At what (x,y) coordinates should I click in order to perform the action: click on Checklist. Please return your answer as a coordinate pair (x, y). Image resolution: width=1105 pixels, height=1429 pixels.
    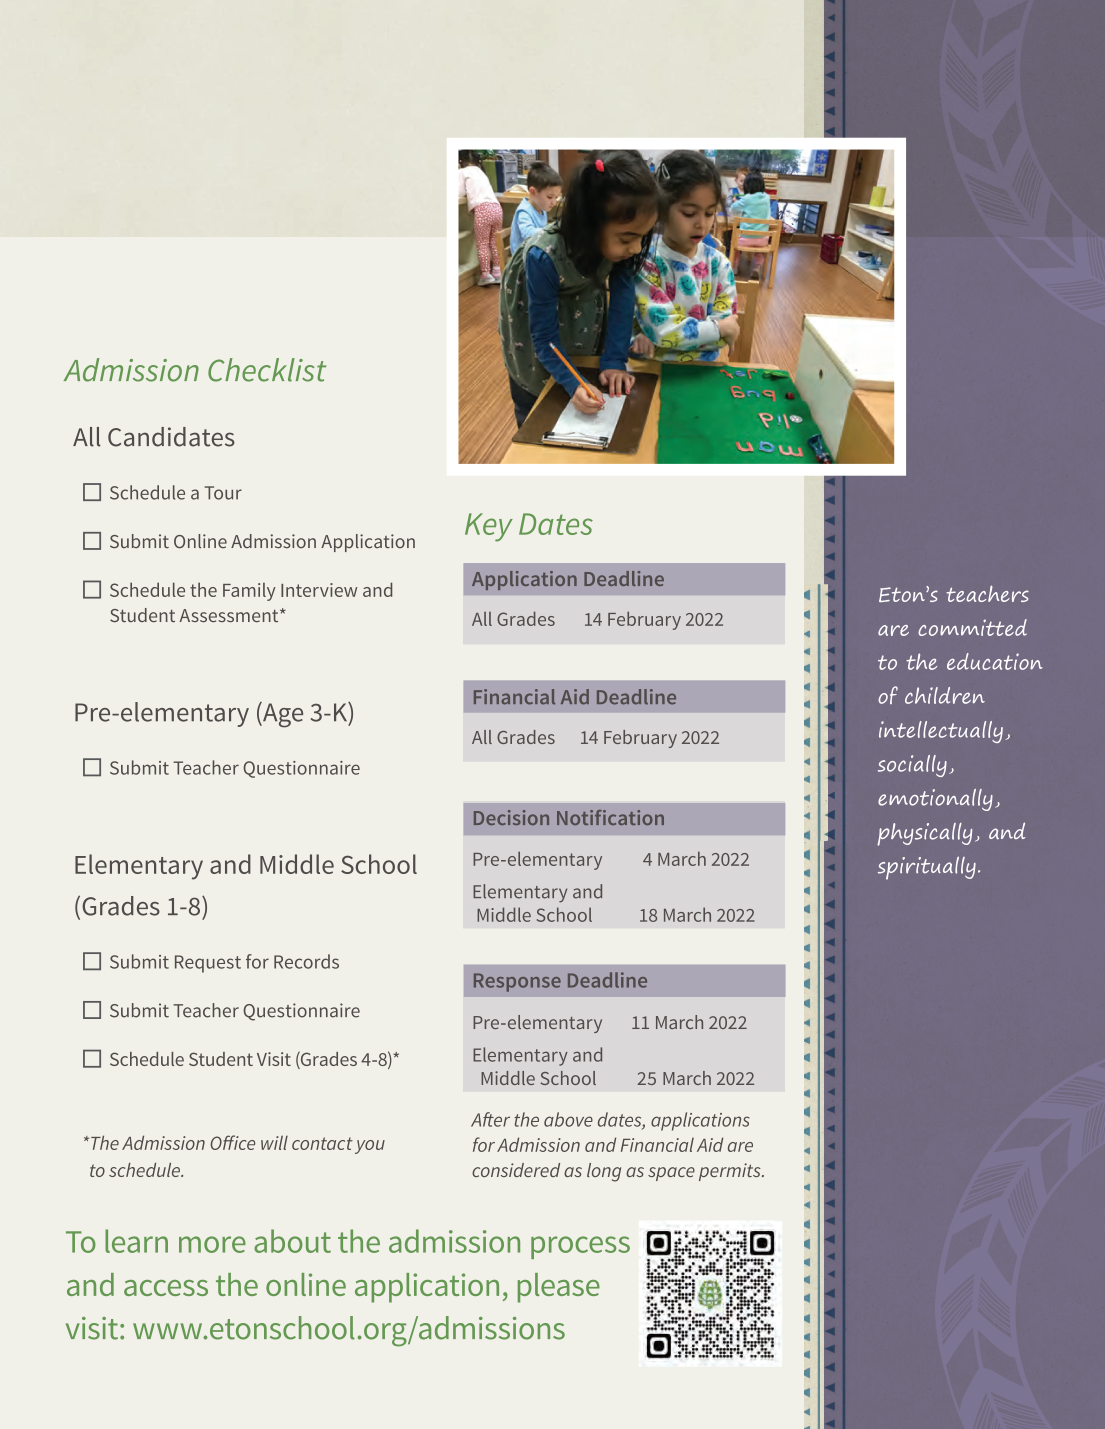
    Looking at the image, I should click on (267, 370).
